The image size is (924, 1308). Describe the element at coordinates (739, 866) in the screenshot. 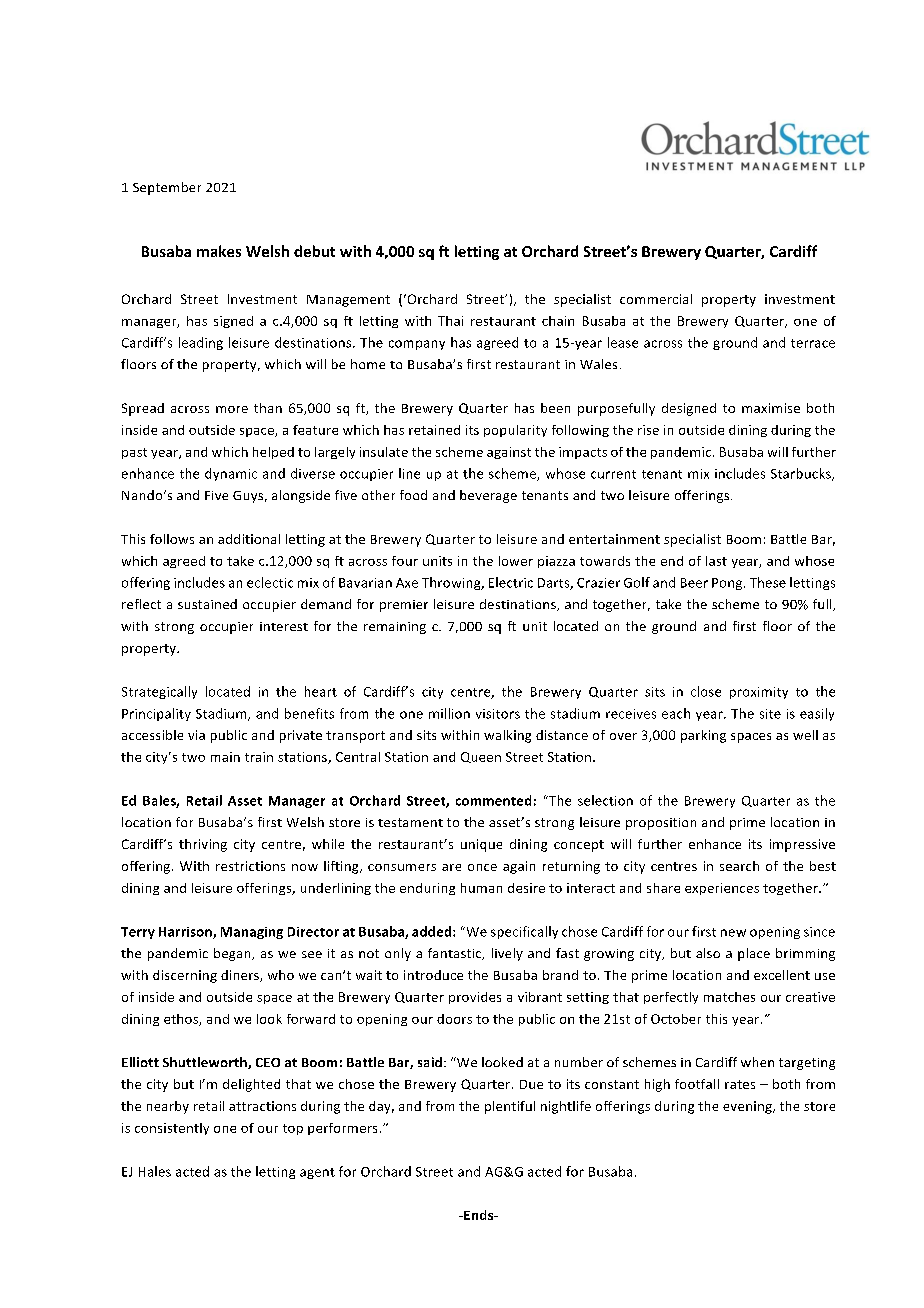

I see `search` at that location.
